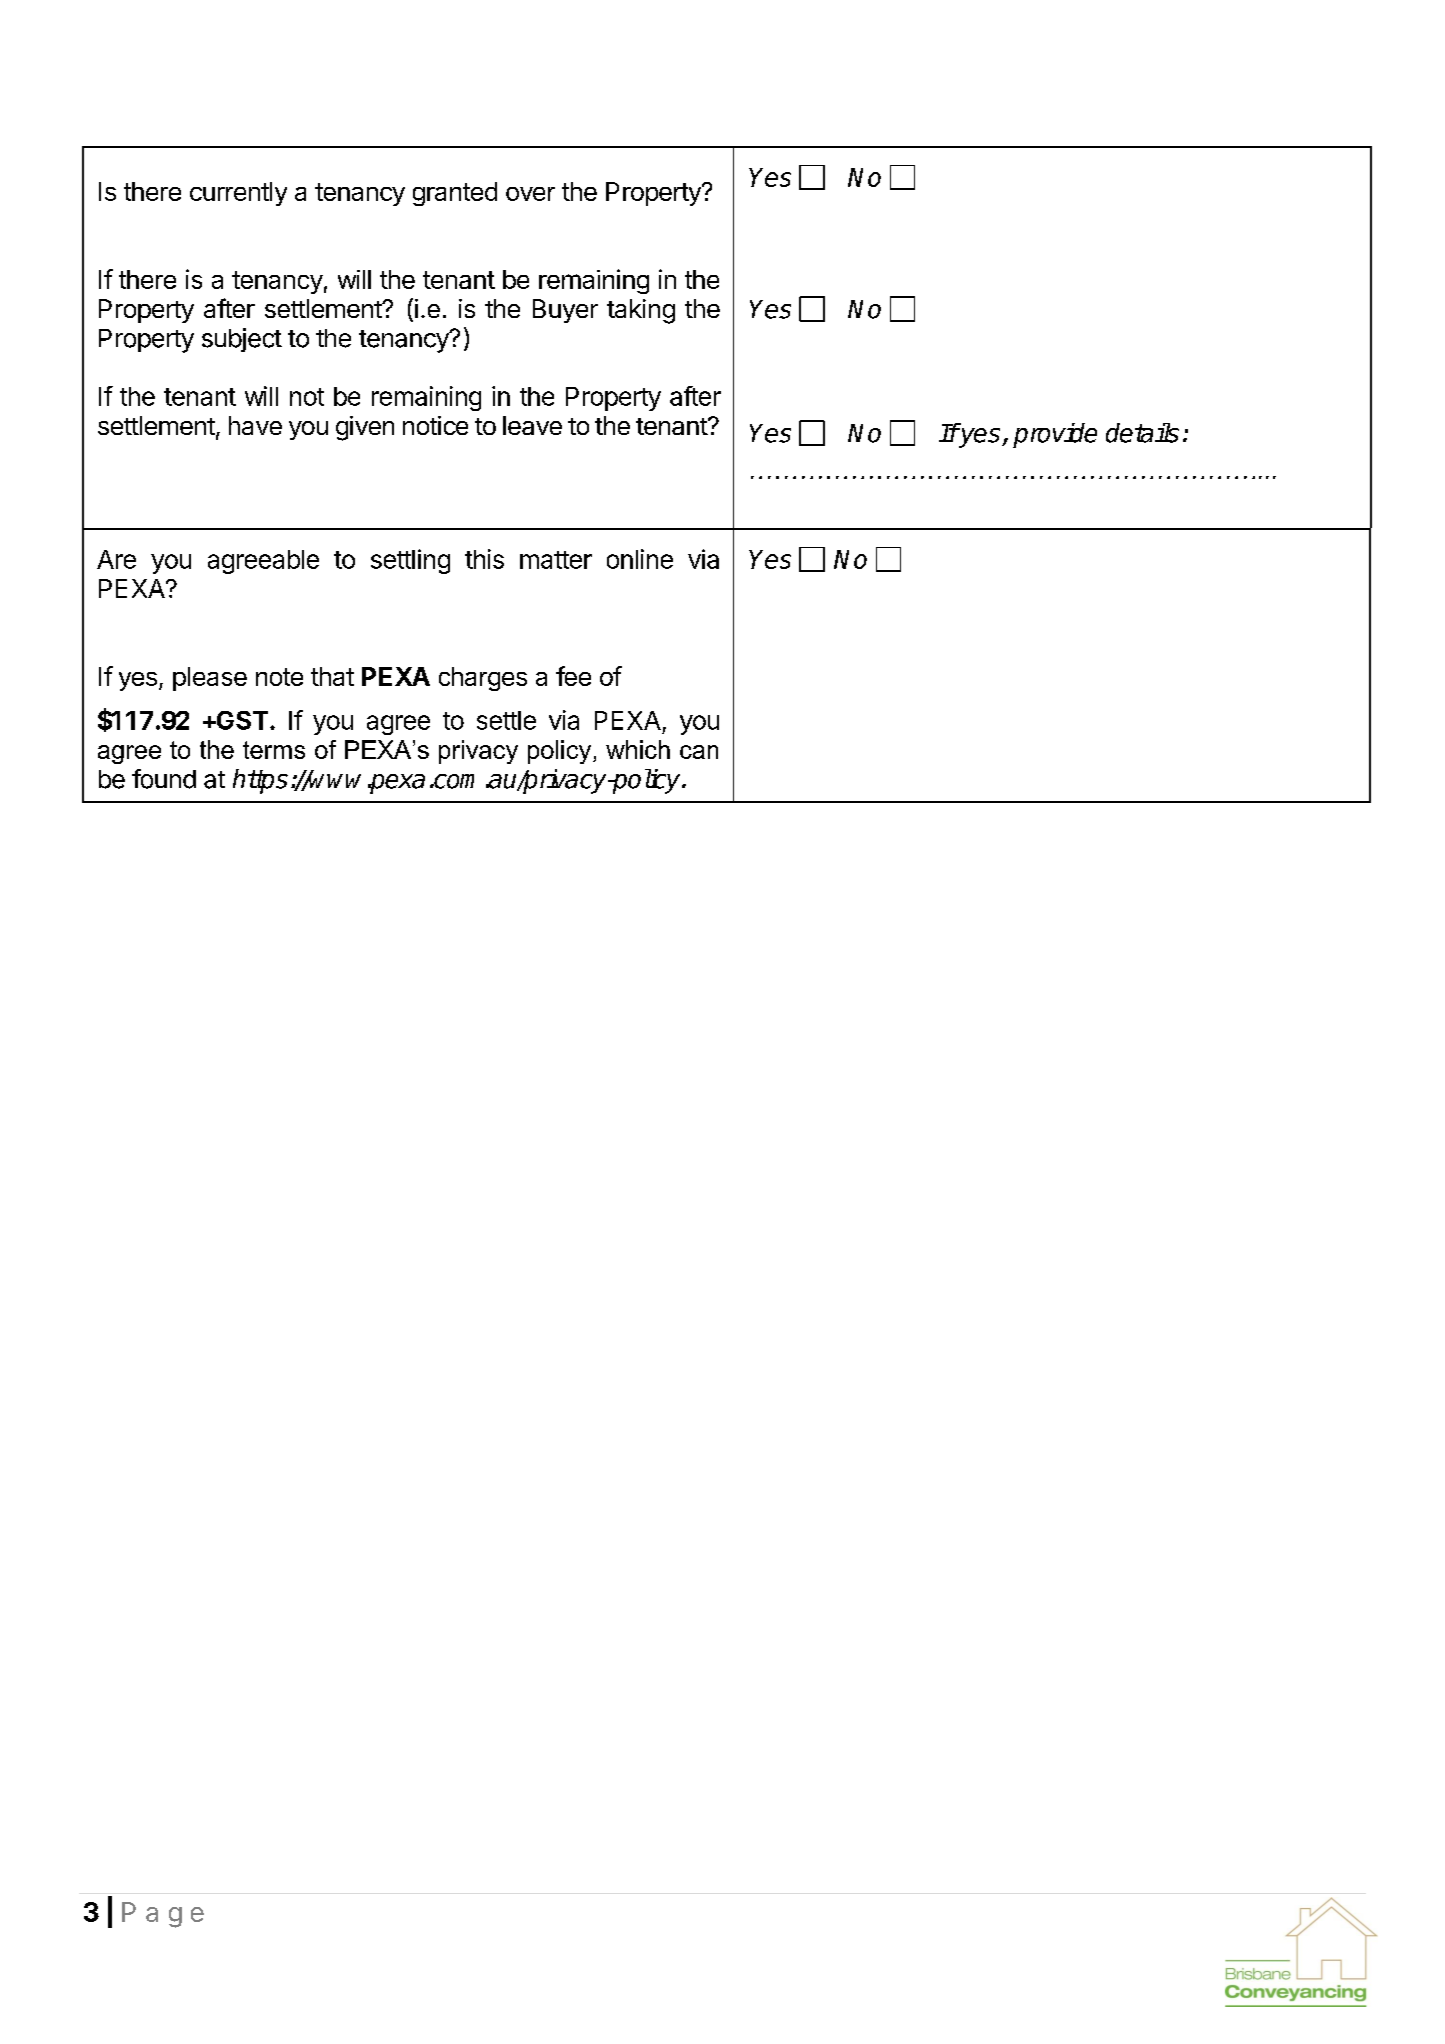 The height and width of the screenshot is (2044, 1445). Describe the element at coordinates (274, 750) in the screenshot. I see `terms` at that location.
